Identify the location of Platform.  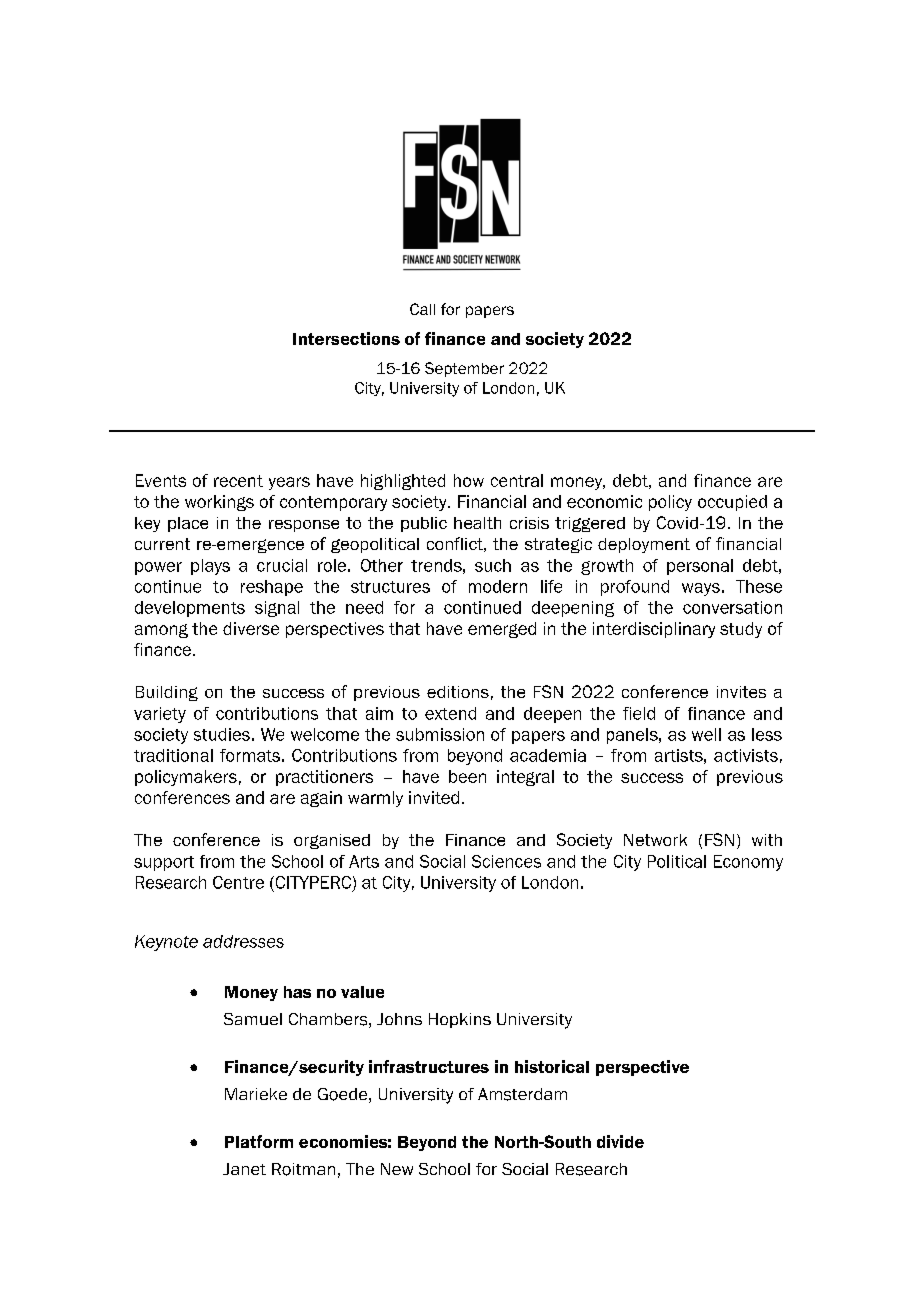
(259, 1141).
